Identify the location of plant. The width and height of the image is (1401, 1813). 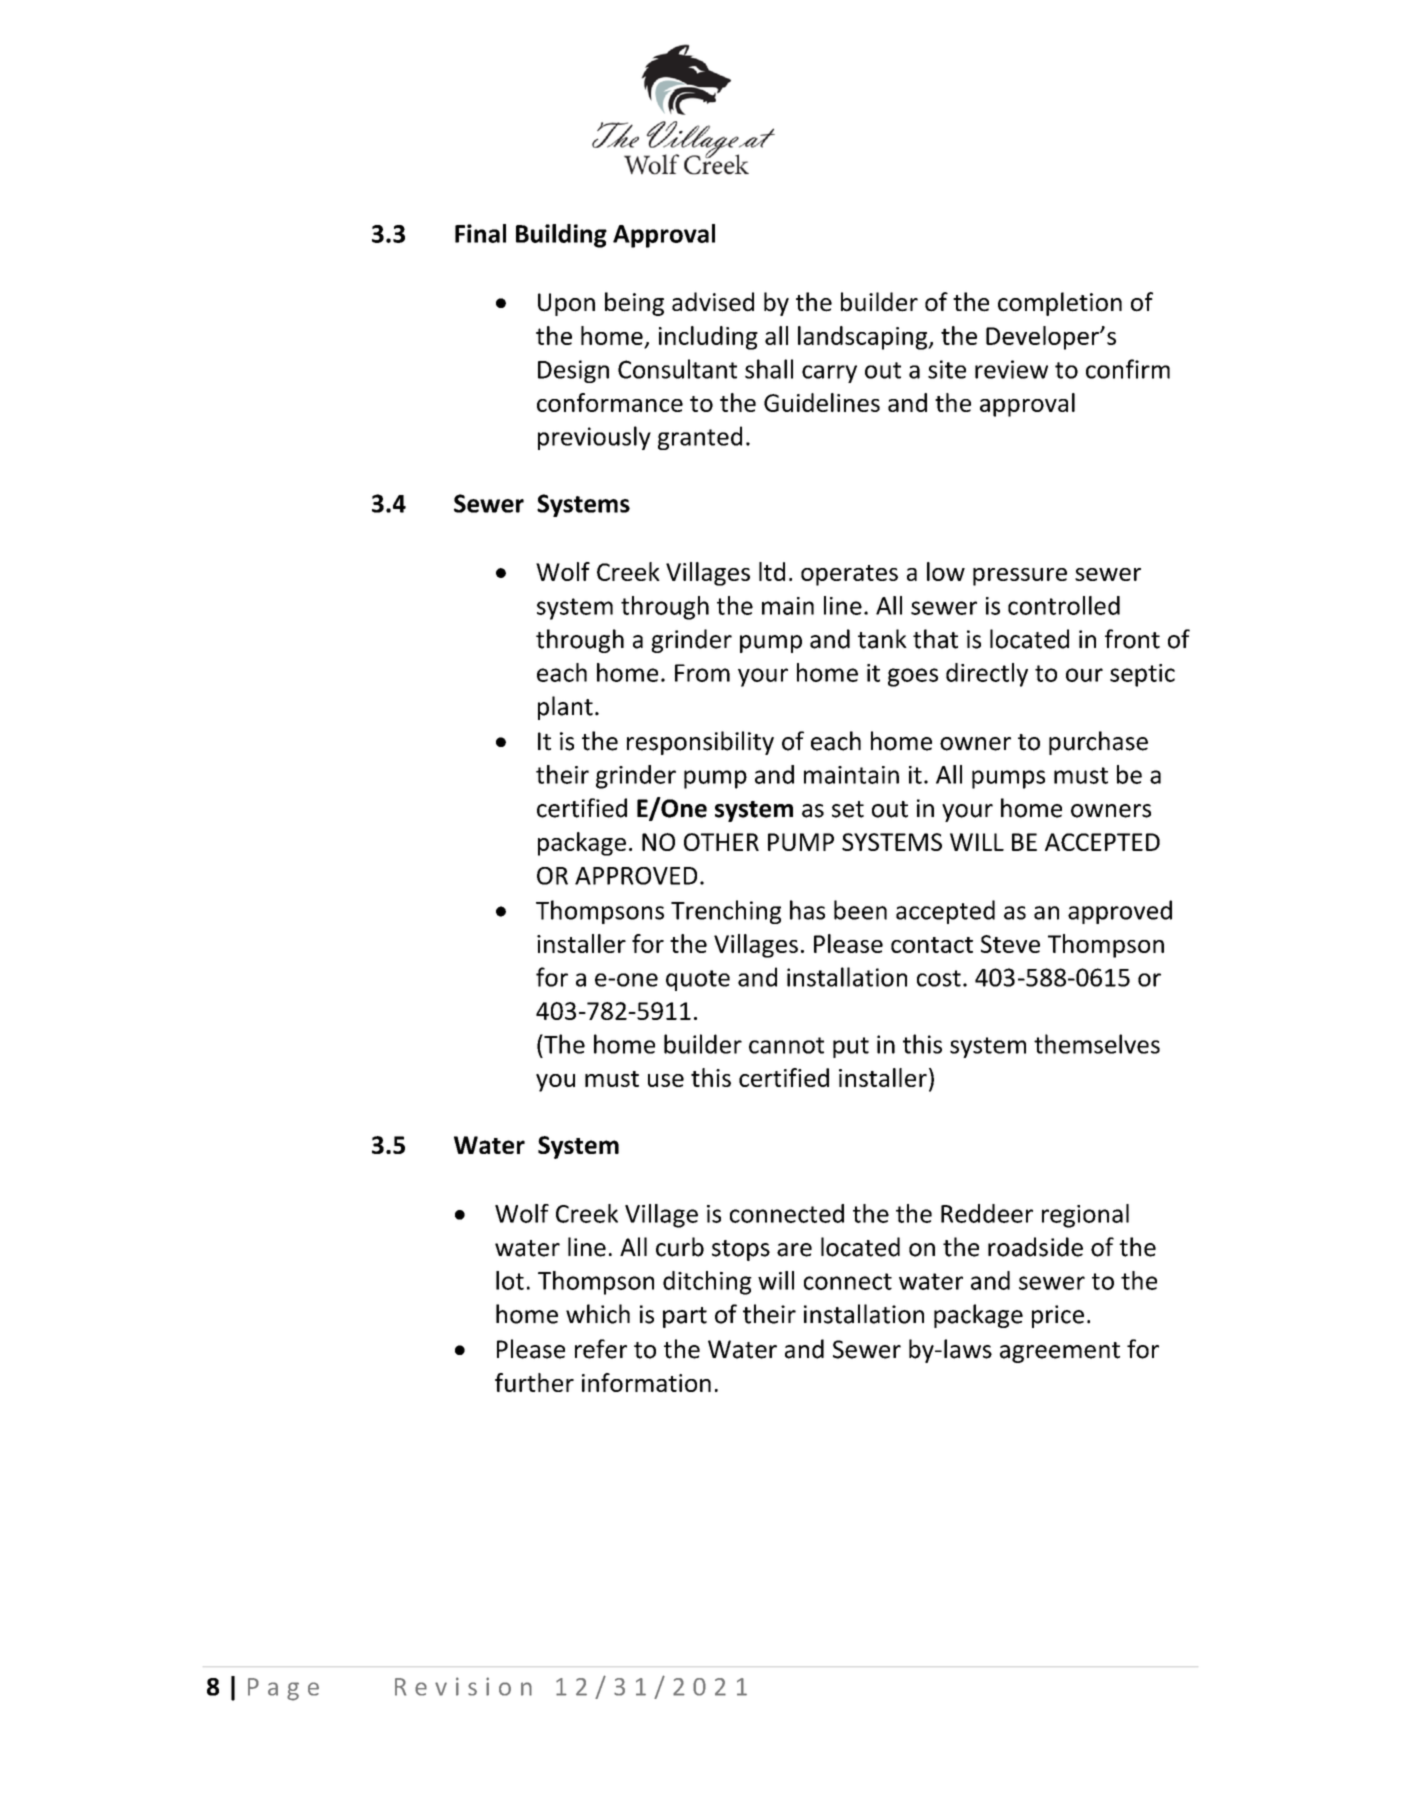
(565, 708).
